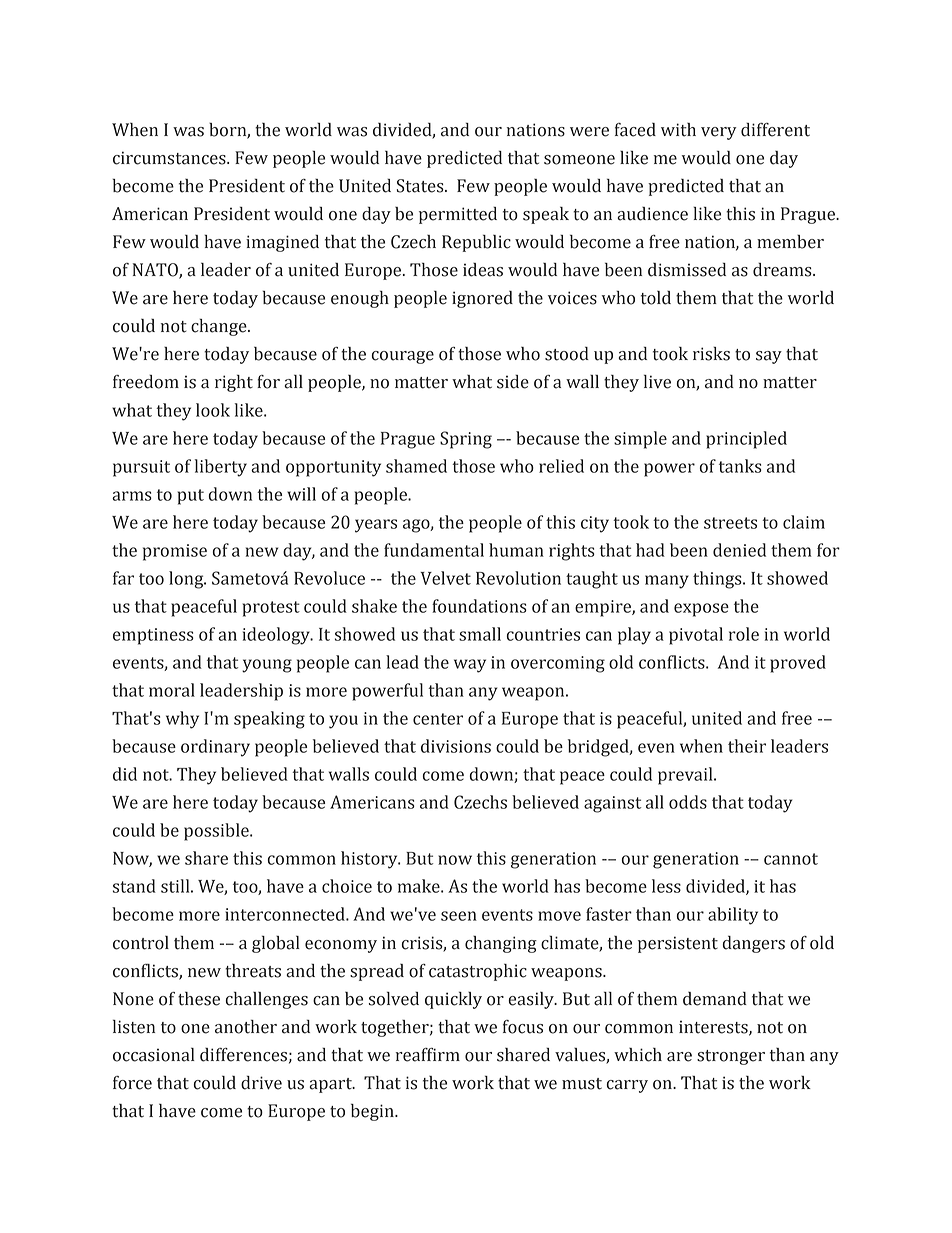 This image has height=1233, width=952. What do you see at coordinates (217, 832) in the image?
I see `possible` at bounding box center [217, 832].
